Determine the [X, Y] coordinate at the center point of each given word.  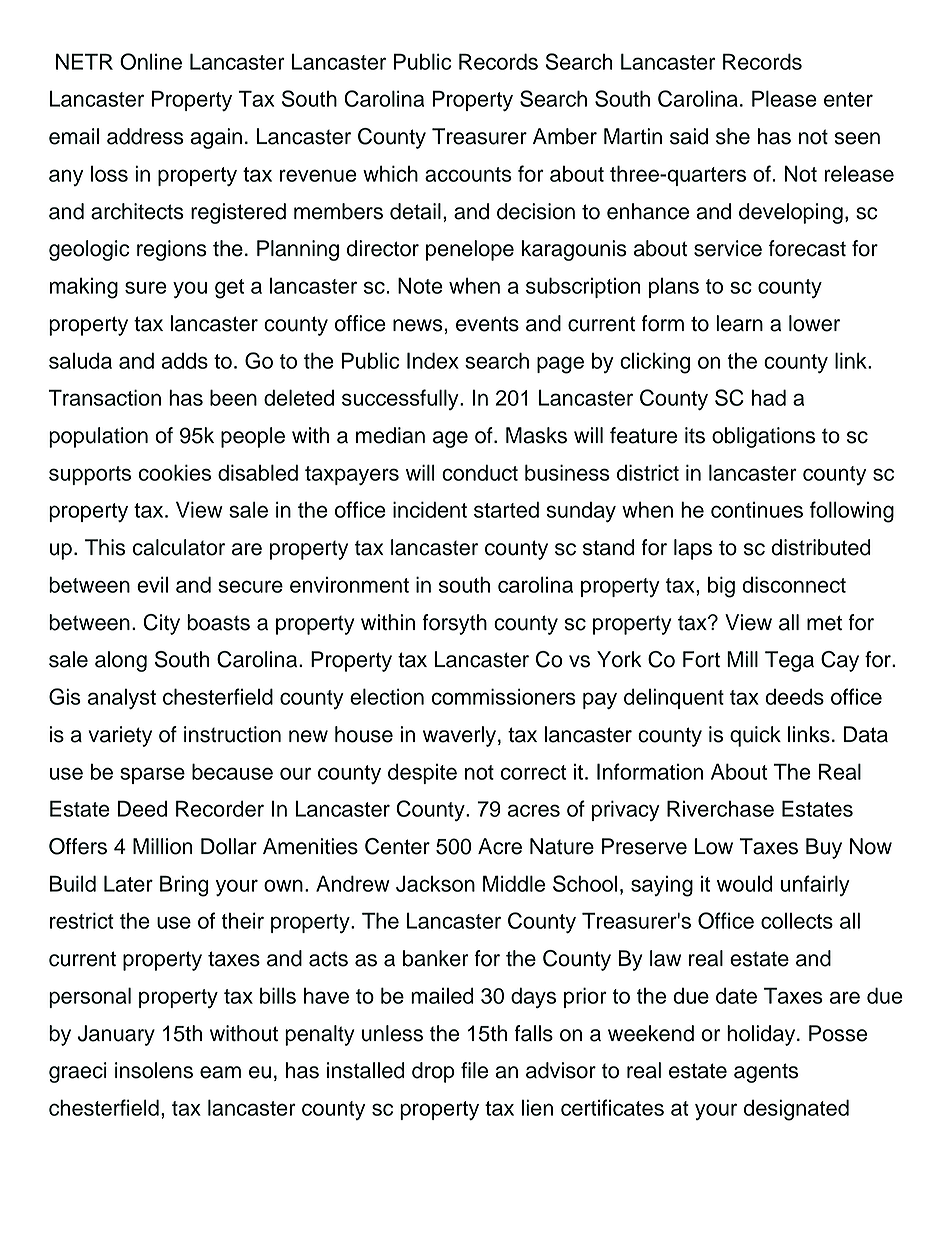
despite [422, 773]
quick [755, 736]
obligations [763, 437]
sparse [152, 775]
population [98, 437]
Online [151, 61]
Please [784, 98]
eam [220, 1072]
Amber [565, 136]
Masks [536, 435]
